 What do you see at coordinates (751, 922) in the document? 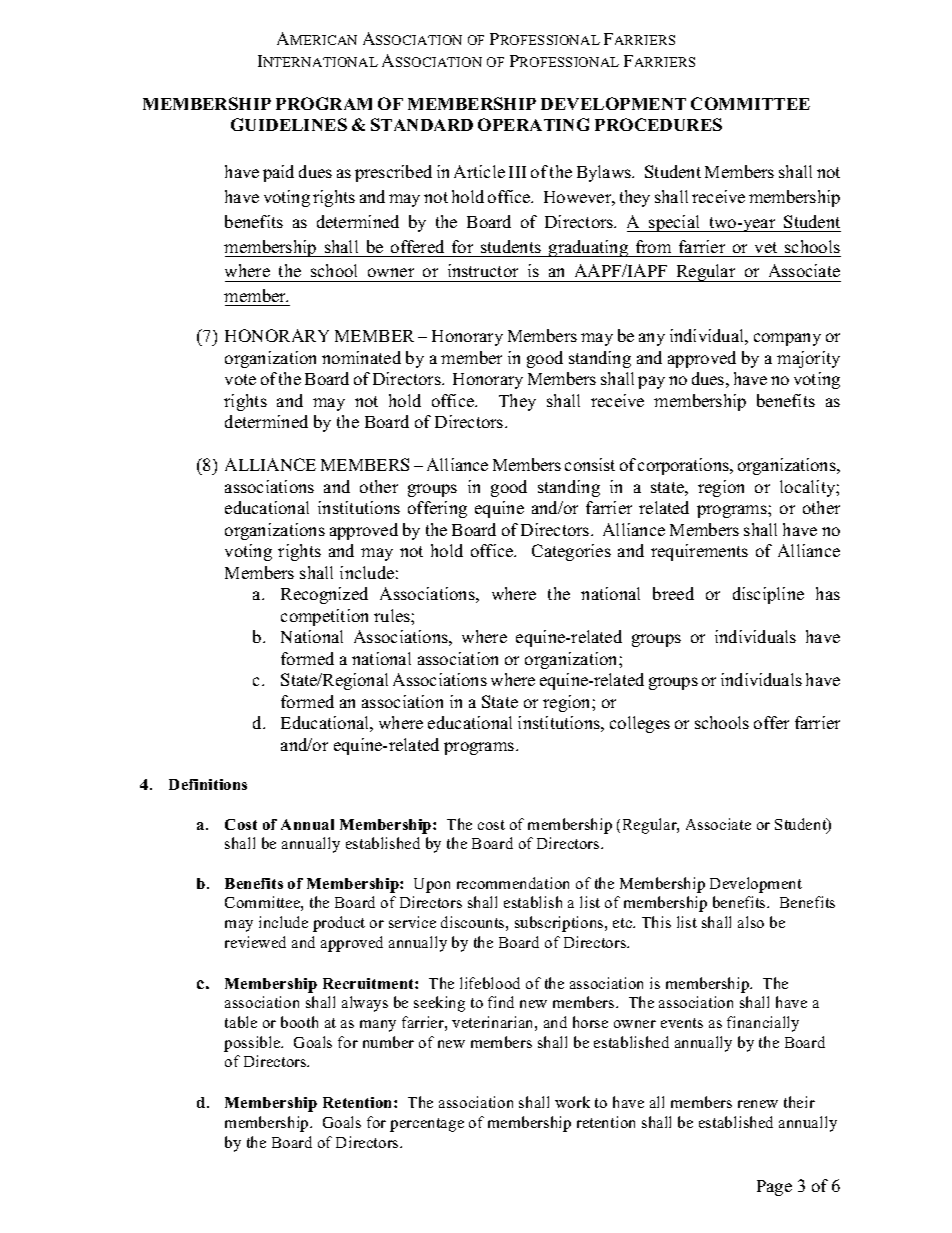
I see `also` at bounding box center [751, 922].
